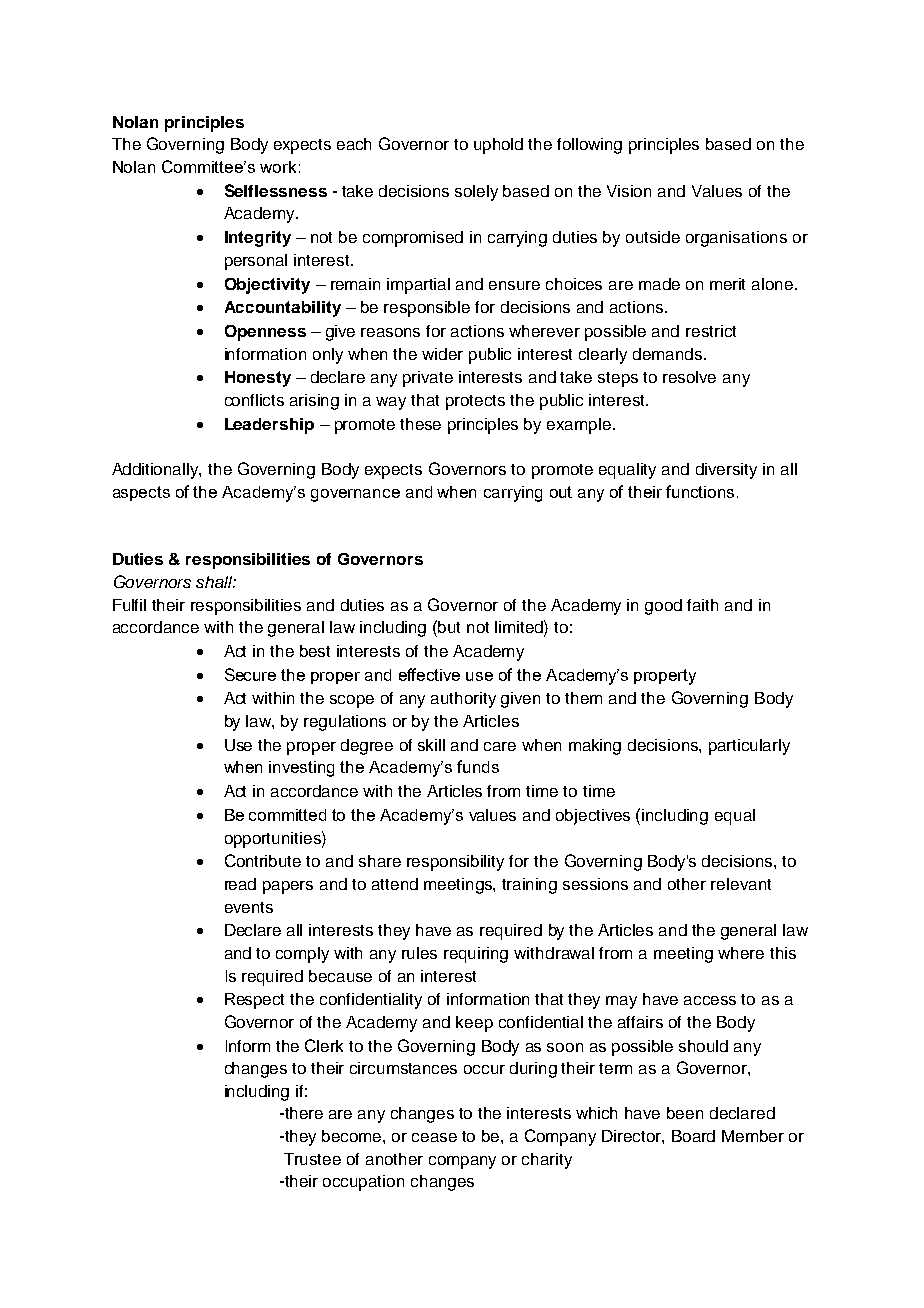 The height and width of the document is (1308, 924). I want to click on Vision, so click(629, 191).
